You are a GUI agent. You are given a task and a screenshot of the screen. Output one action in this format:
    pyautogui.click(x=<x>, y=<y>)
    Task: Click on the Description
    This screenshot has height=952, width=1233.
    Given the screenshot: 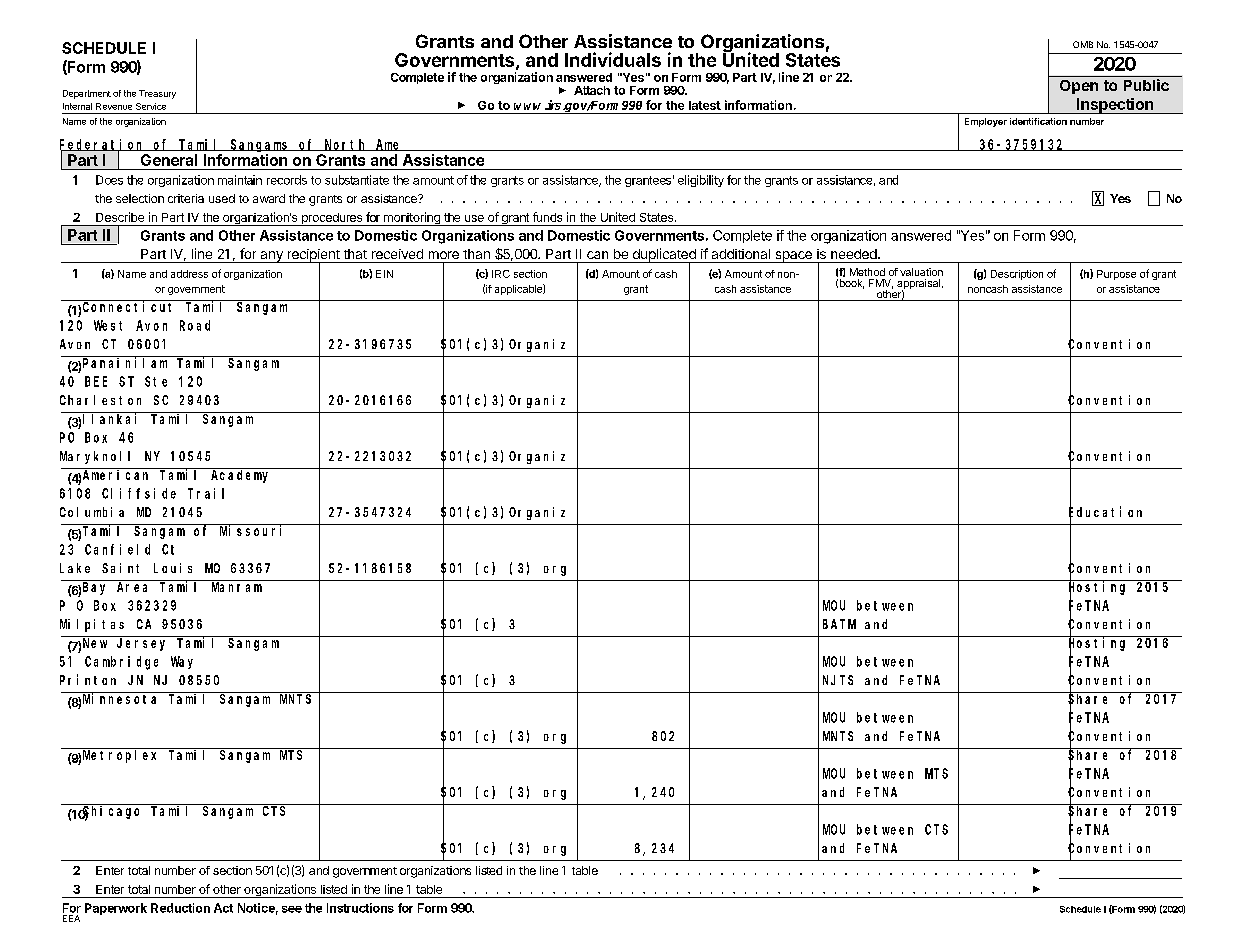 What is the action you would take?
    pyautogui.click(x=1017, y=275)
